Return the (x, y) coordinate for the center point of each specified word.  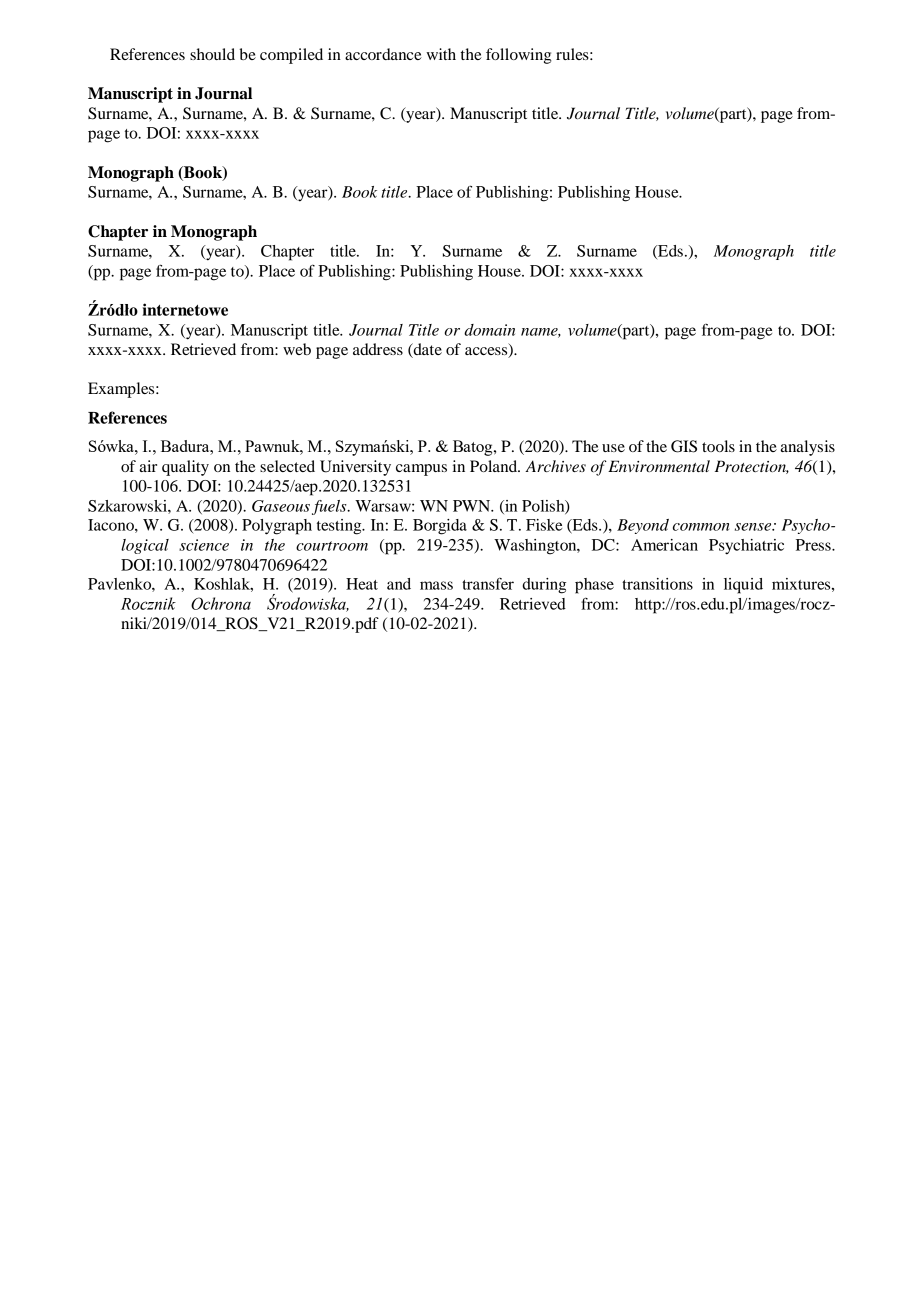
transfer (488, 584)
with (441, 54)
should (212, 54)
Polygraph (277, 527)
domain (489, 330)
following (519, 56)
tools (718, 446)
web (297, 349)
